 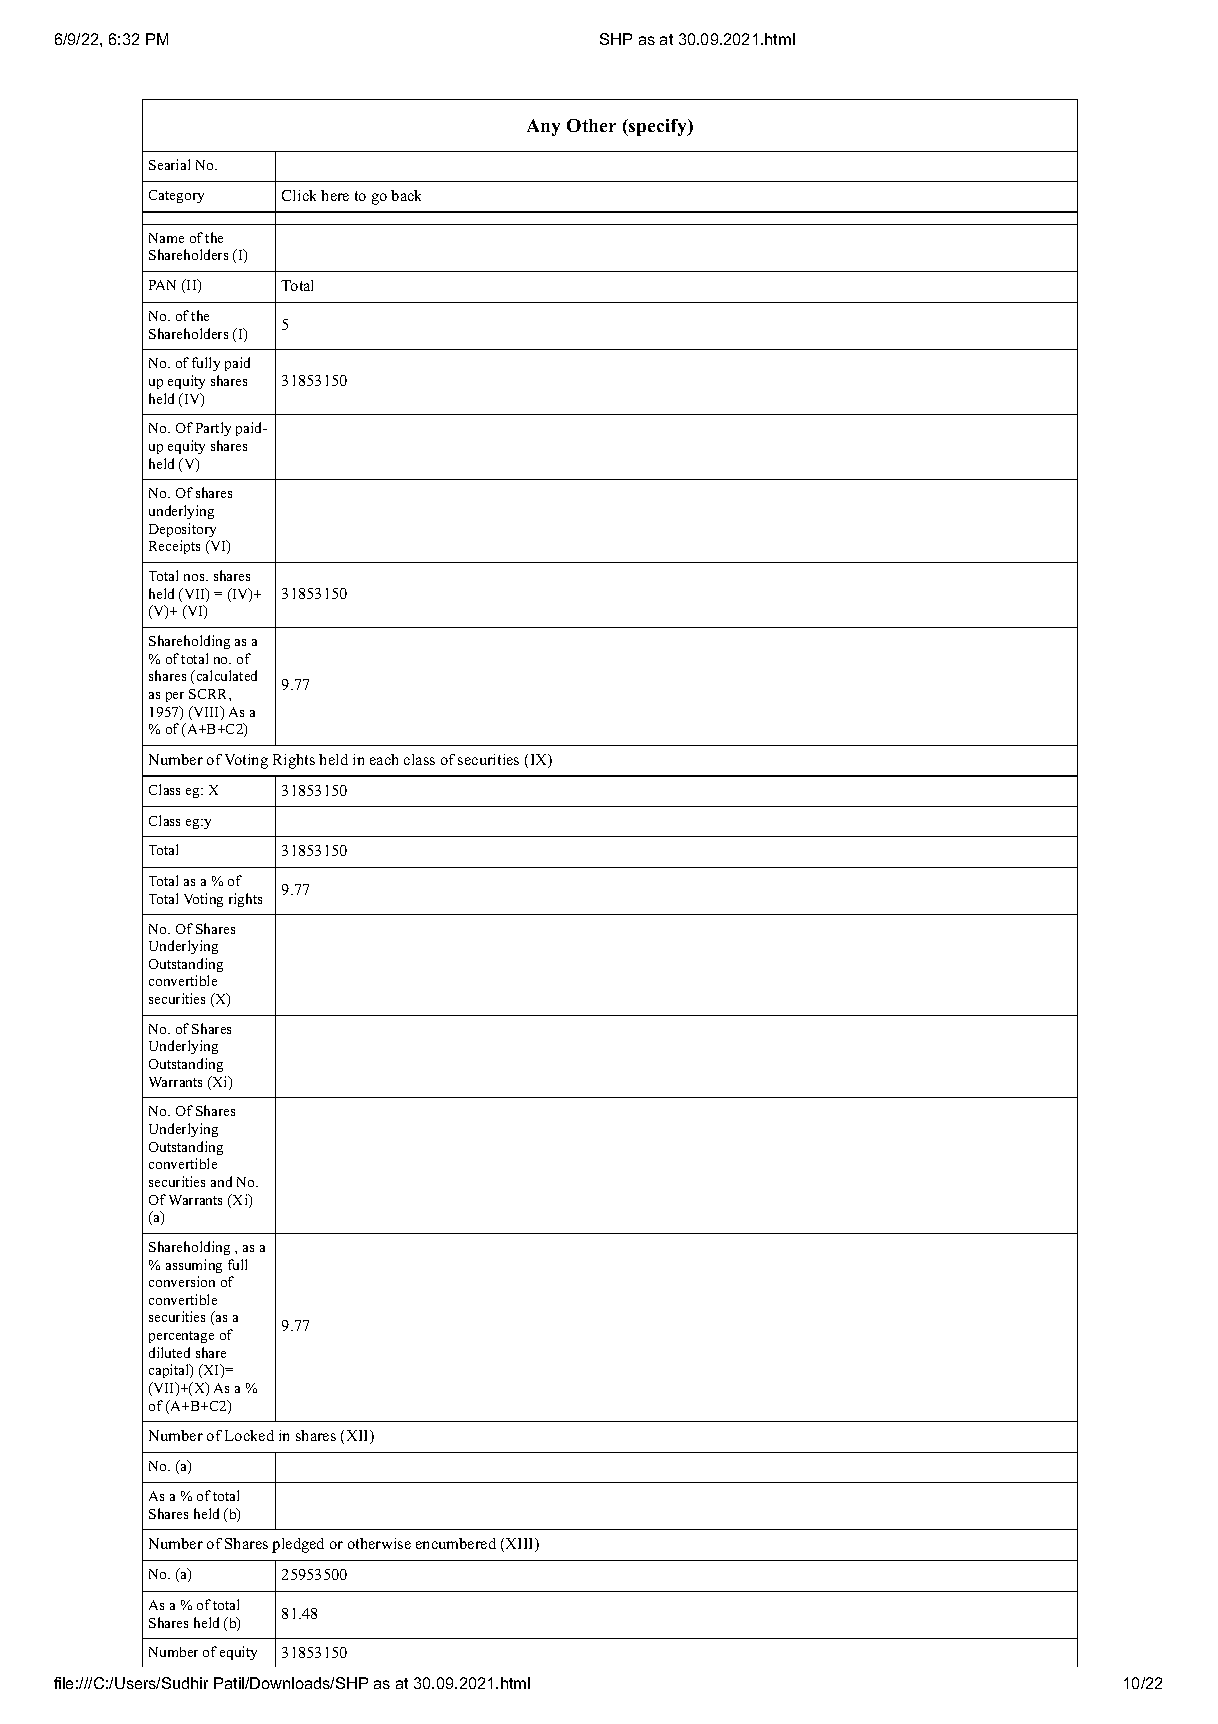 I want to click on Locked, so click(x=249, y=1435).
